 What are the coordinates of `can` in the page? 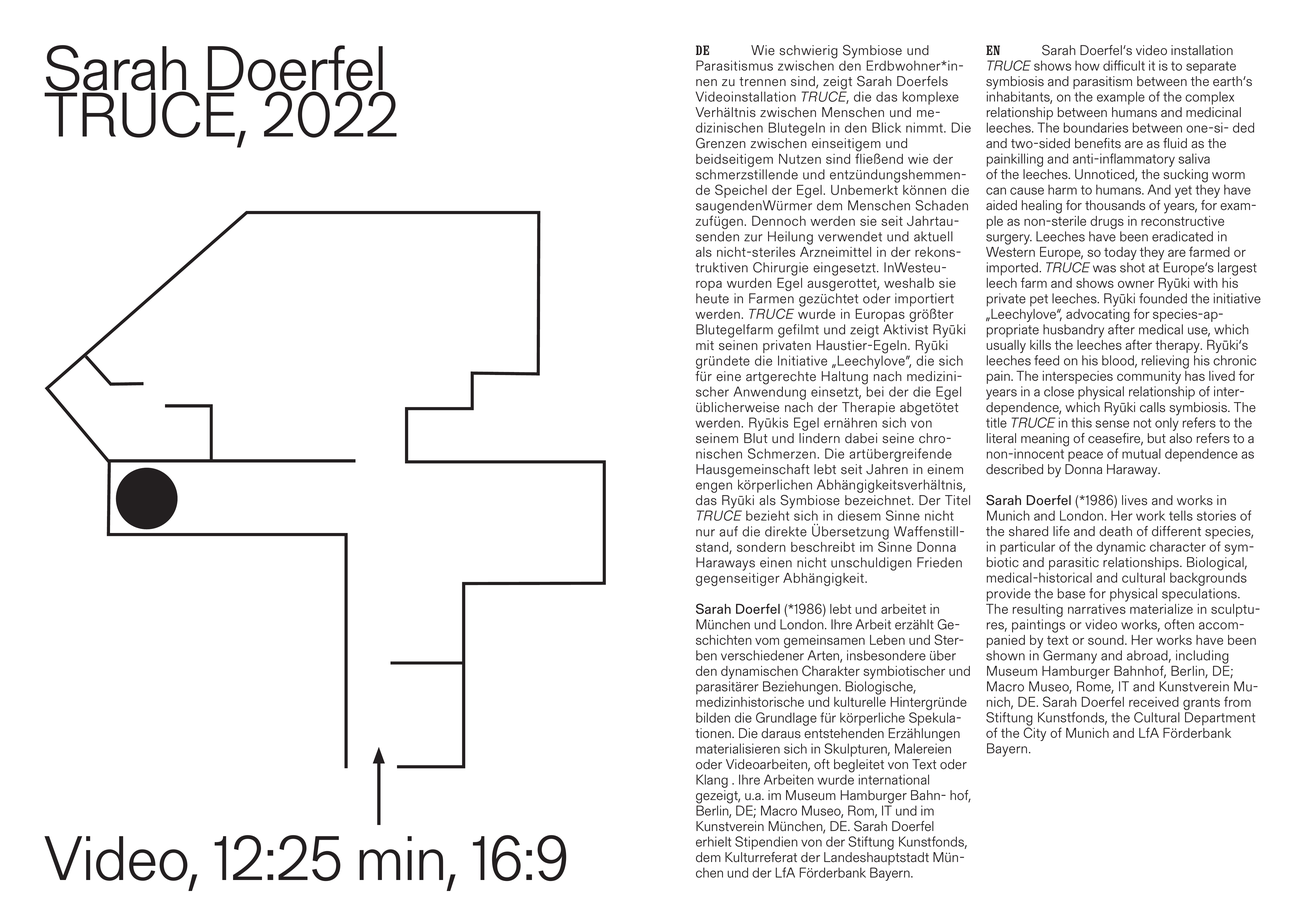 It's located at (996, 191).
